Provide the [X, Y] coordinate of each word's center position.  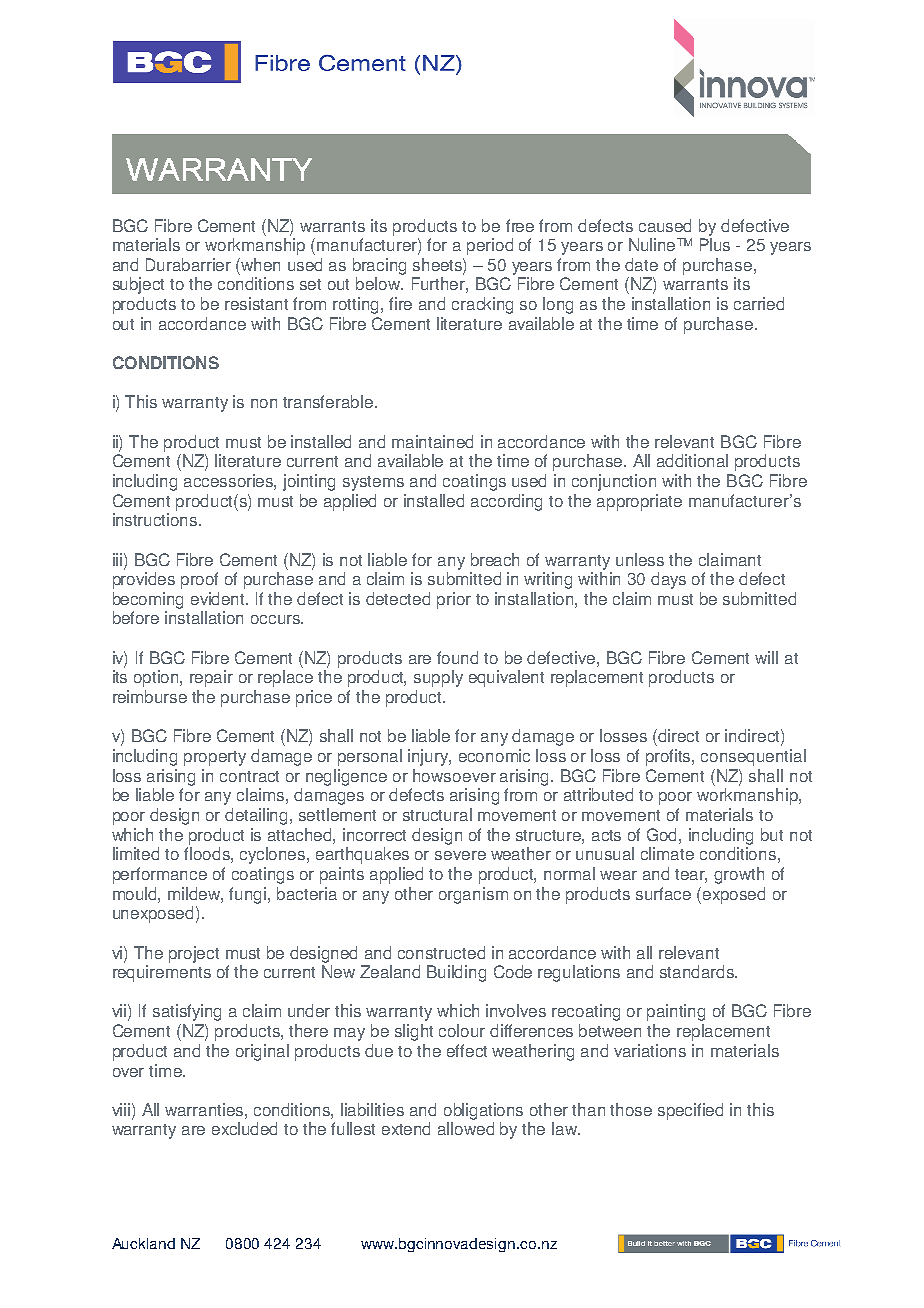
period [490, 246]
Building [456, 973]
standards [698, 971]
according [506, 502]
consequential [753, 757]
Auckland [143, 1243]
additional [692, 460]
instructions [156, 519]
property [215, 758]
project [194, 954]
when [260, 264]
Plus [715, 244]
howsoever [454, 775]
